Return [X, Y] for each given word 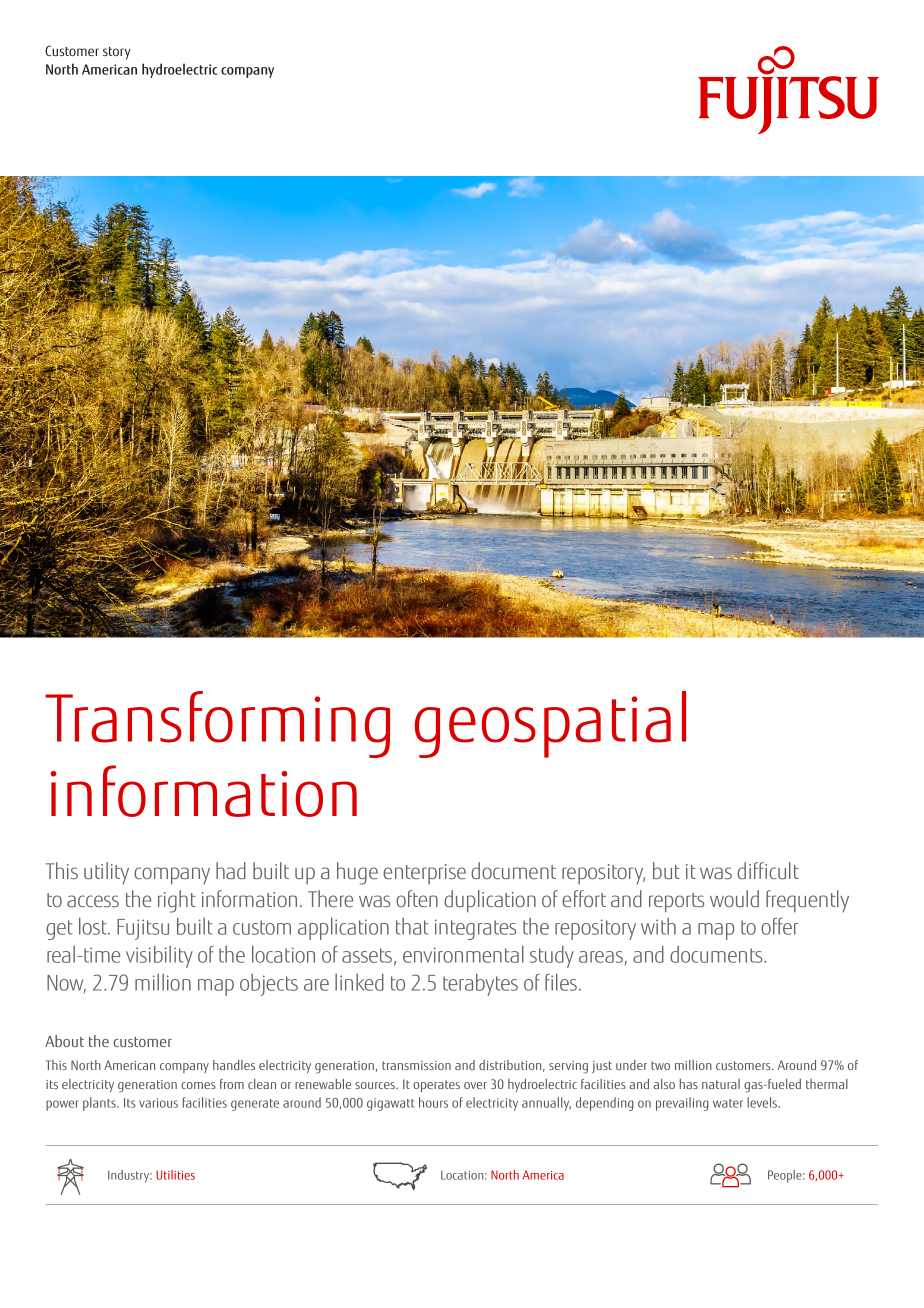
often [417, 898]
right [177, 901]
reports [676, 903]
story [117, 53]
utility [106, 873]
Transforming [217, 724]
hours [433, 1102]
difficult [768, 870]
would [734, 898]
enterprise [424, 874]
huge [357, 873]
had [231, 870]
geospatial [550, 724]
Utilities [175, 1175]
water [728, 1103]
